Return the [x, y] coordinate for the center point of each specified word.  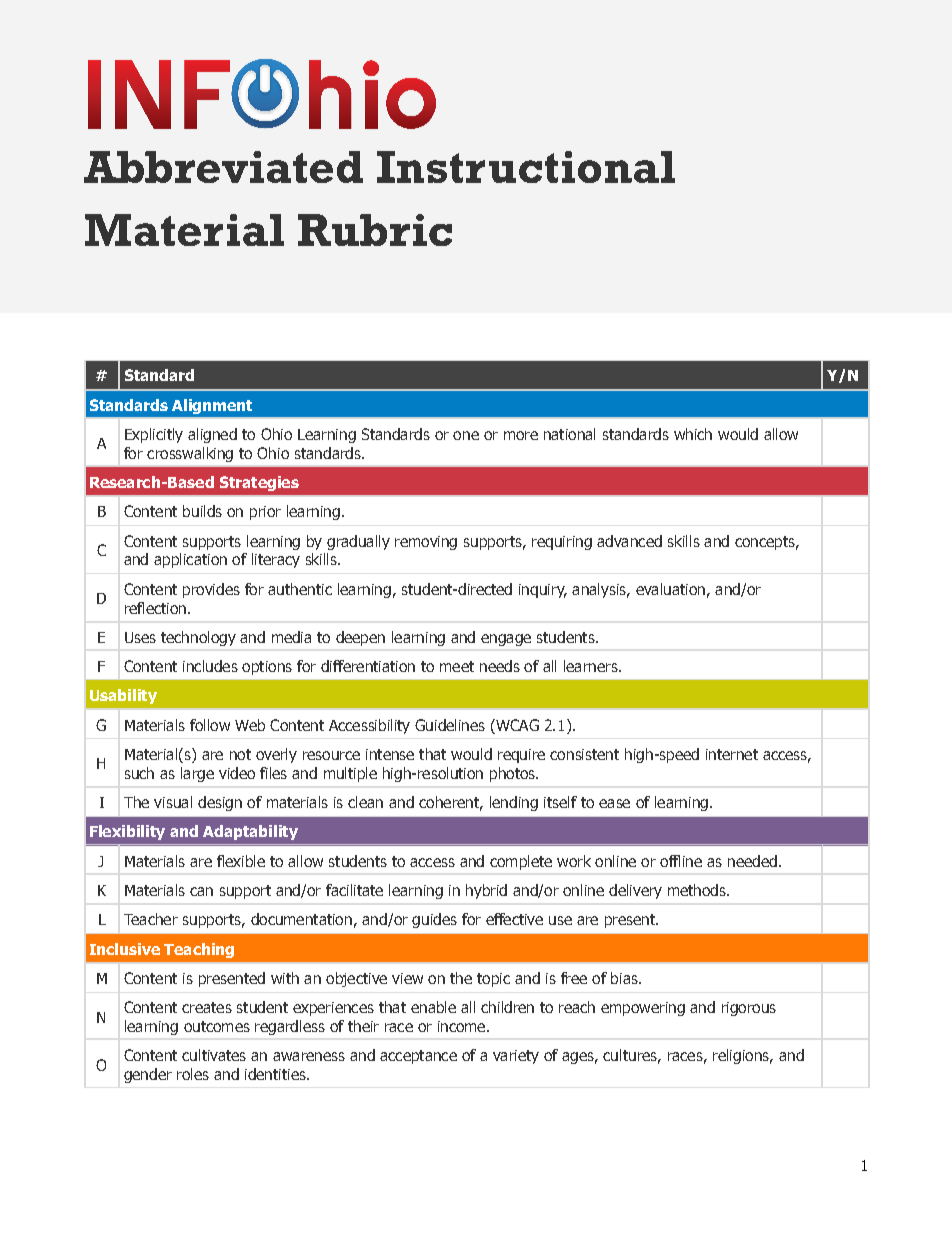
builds [202, 511]
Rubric [375, 230]
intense [390, 754]
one [466, 435]
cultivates [214, 1055]
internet [732, 754]
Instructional [526, 167]
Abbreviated [223, 167]
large [197, 774]
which [693, 434]
